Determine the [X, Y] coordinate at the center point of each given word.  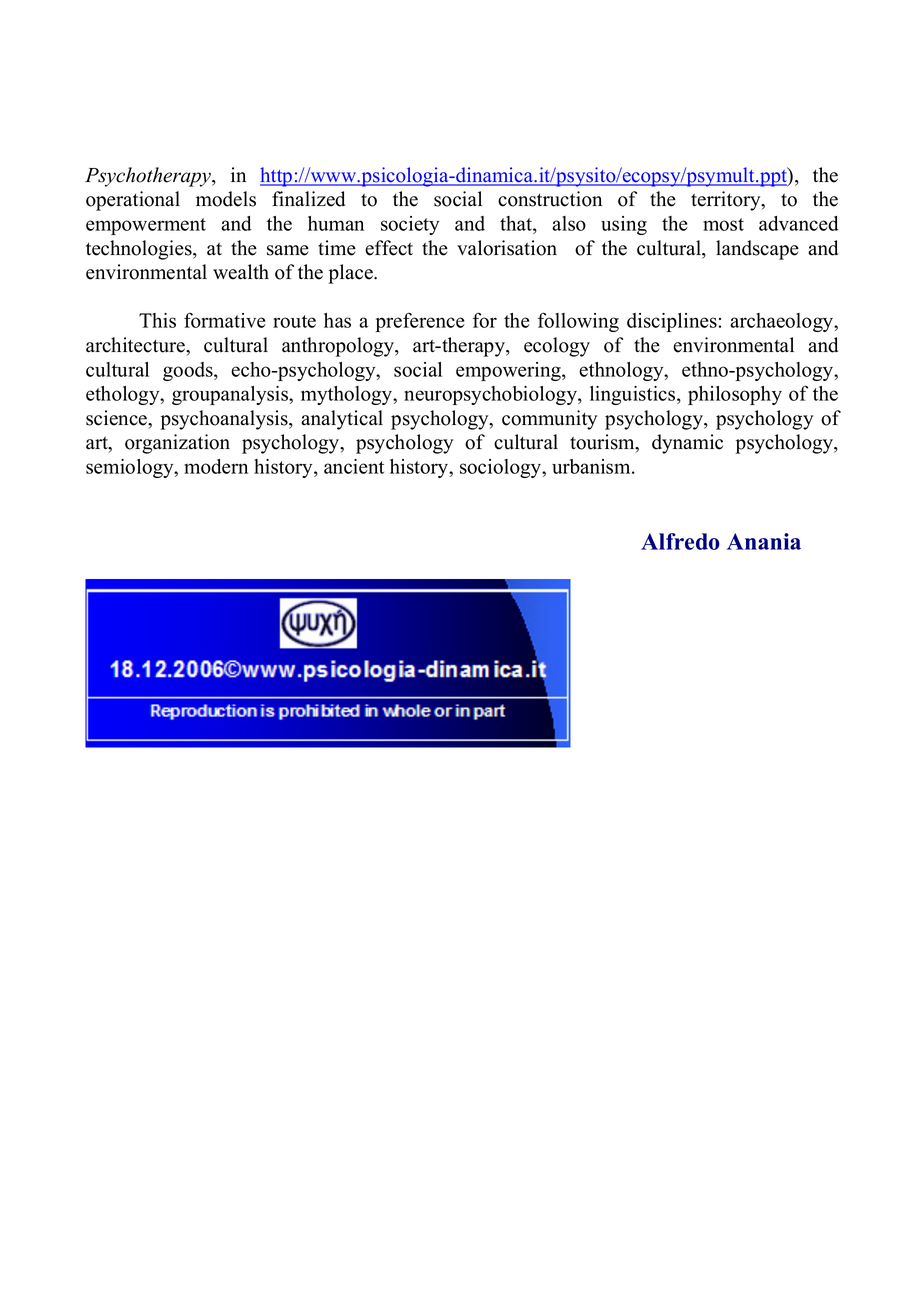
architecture [136, 345]
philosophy [735, 395]
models [226, 199]
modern [216, 466]
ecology [557, 347]
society [410, 225]
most [723, 224]
